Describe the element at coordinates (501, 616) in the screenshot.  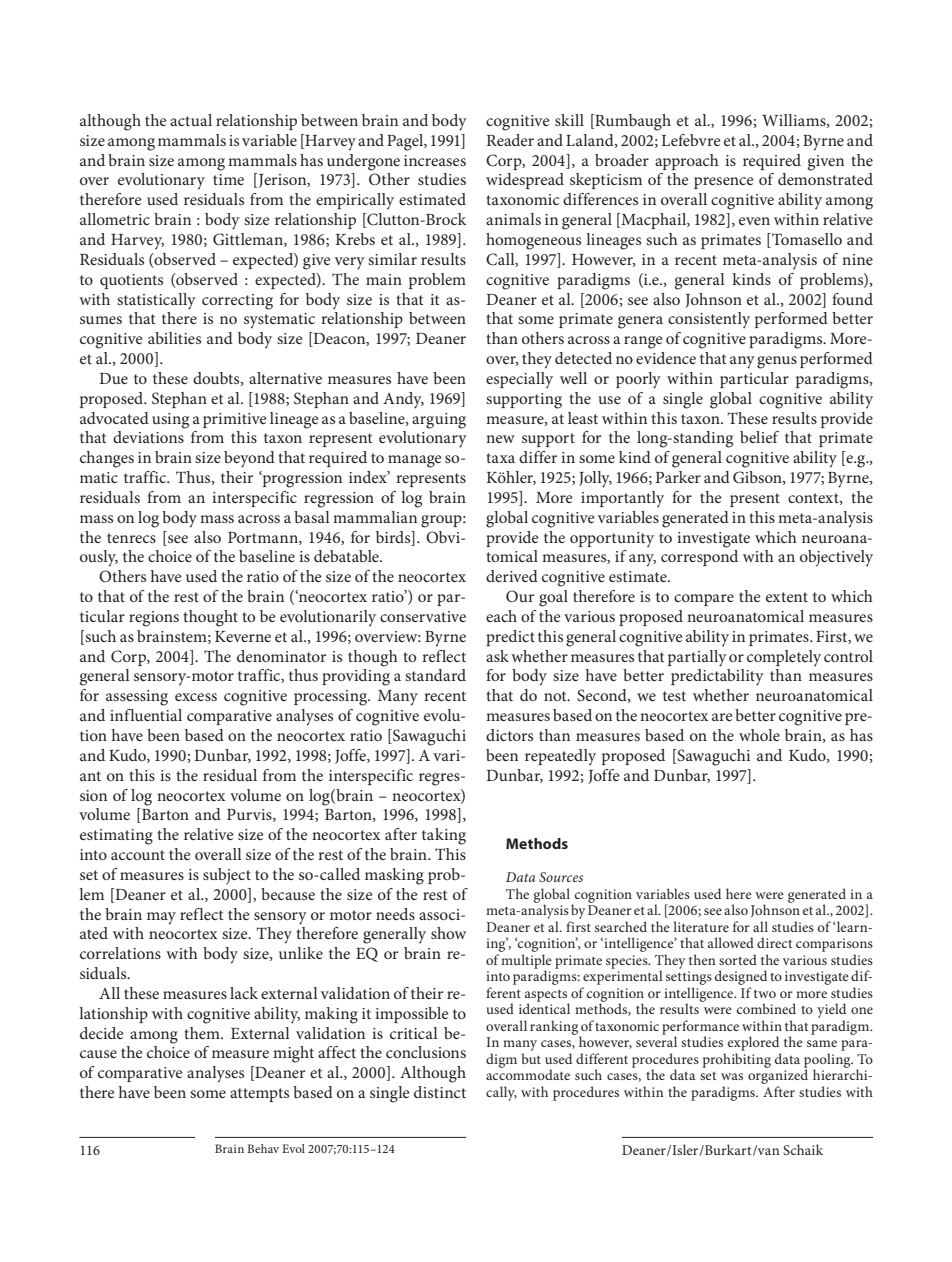
I see `each` at that location.
